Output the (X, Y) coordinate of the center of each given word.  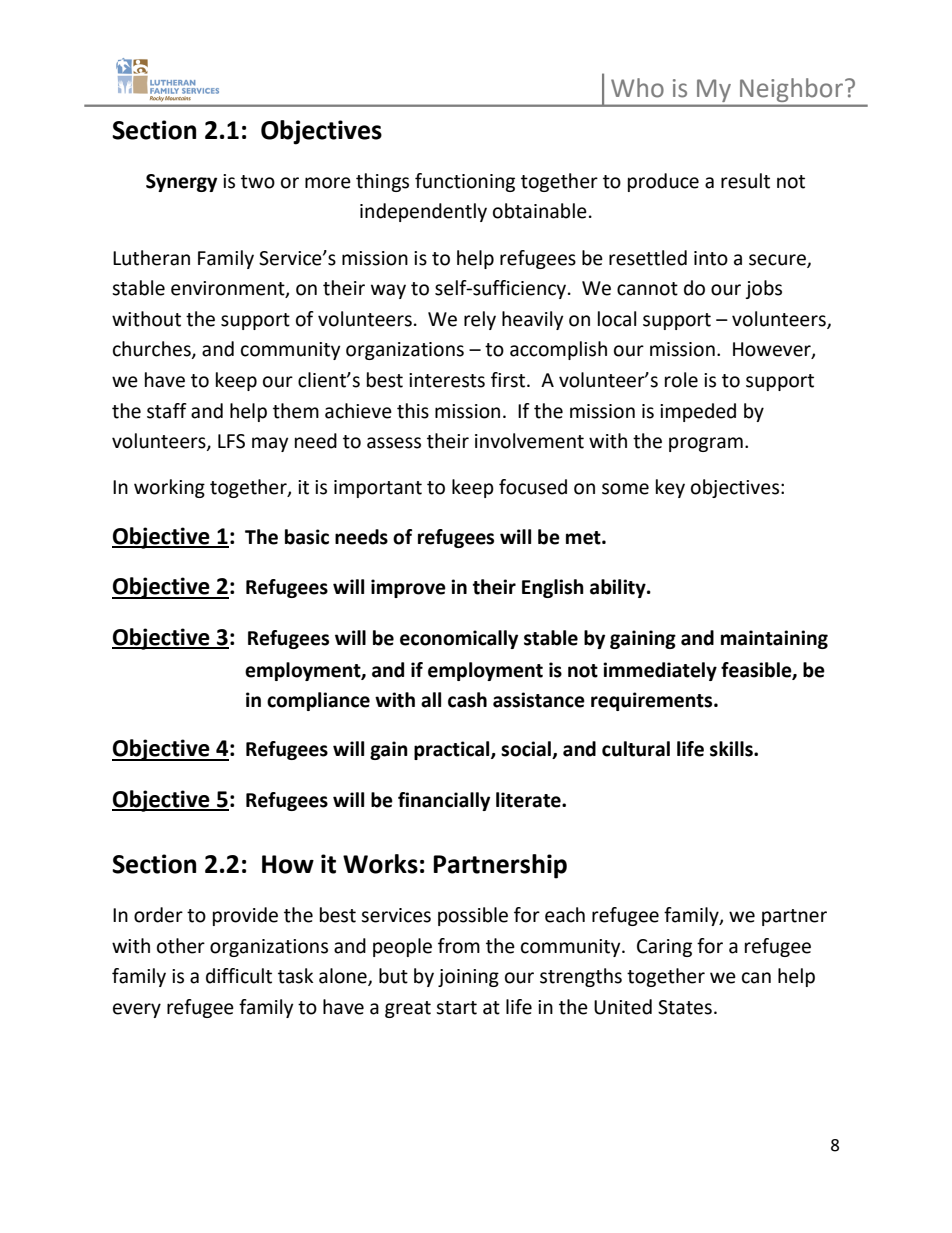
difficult (239, 976)
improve (408, 588)
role (681, 380)
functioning (465, 182)
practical (453, 750)
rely (480, 320)
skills (732, 749)
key (670, 488)
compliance (318, 701)
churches (153, 350)
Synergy (181, 183)
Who (637, 88)
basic (307, 537)
